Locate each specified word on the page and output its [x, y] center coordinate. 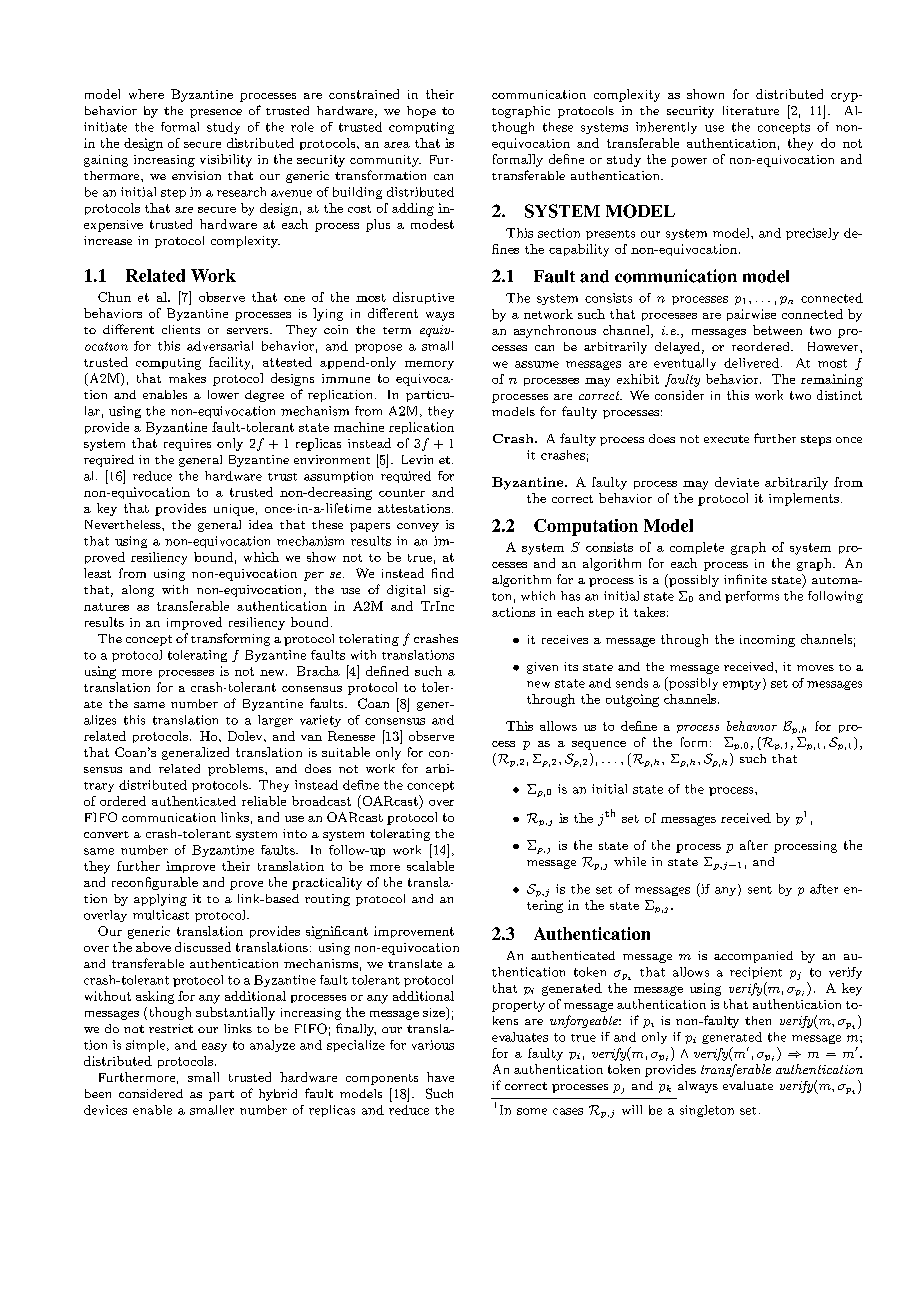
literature [751, 110]
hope [421, 112]
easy [214, 1047]
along [138, 591]
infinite [745, 579]
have [440, 1077]
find [443, 573]
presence [216, 113]
